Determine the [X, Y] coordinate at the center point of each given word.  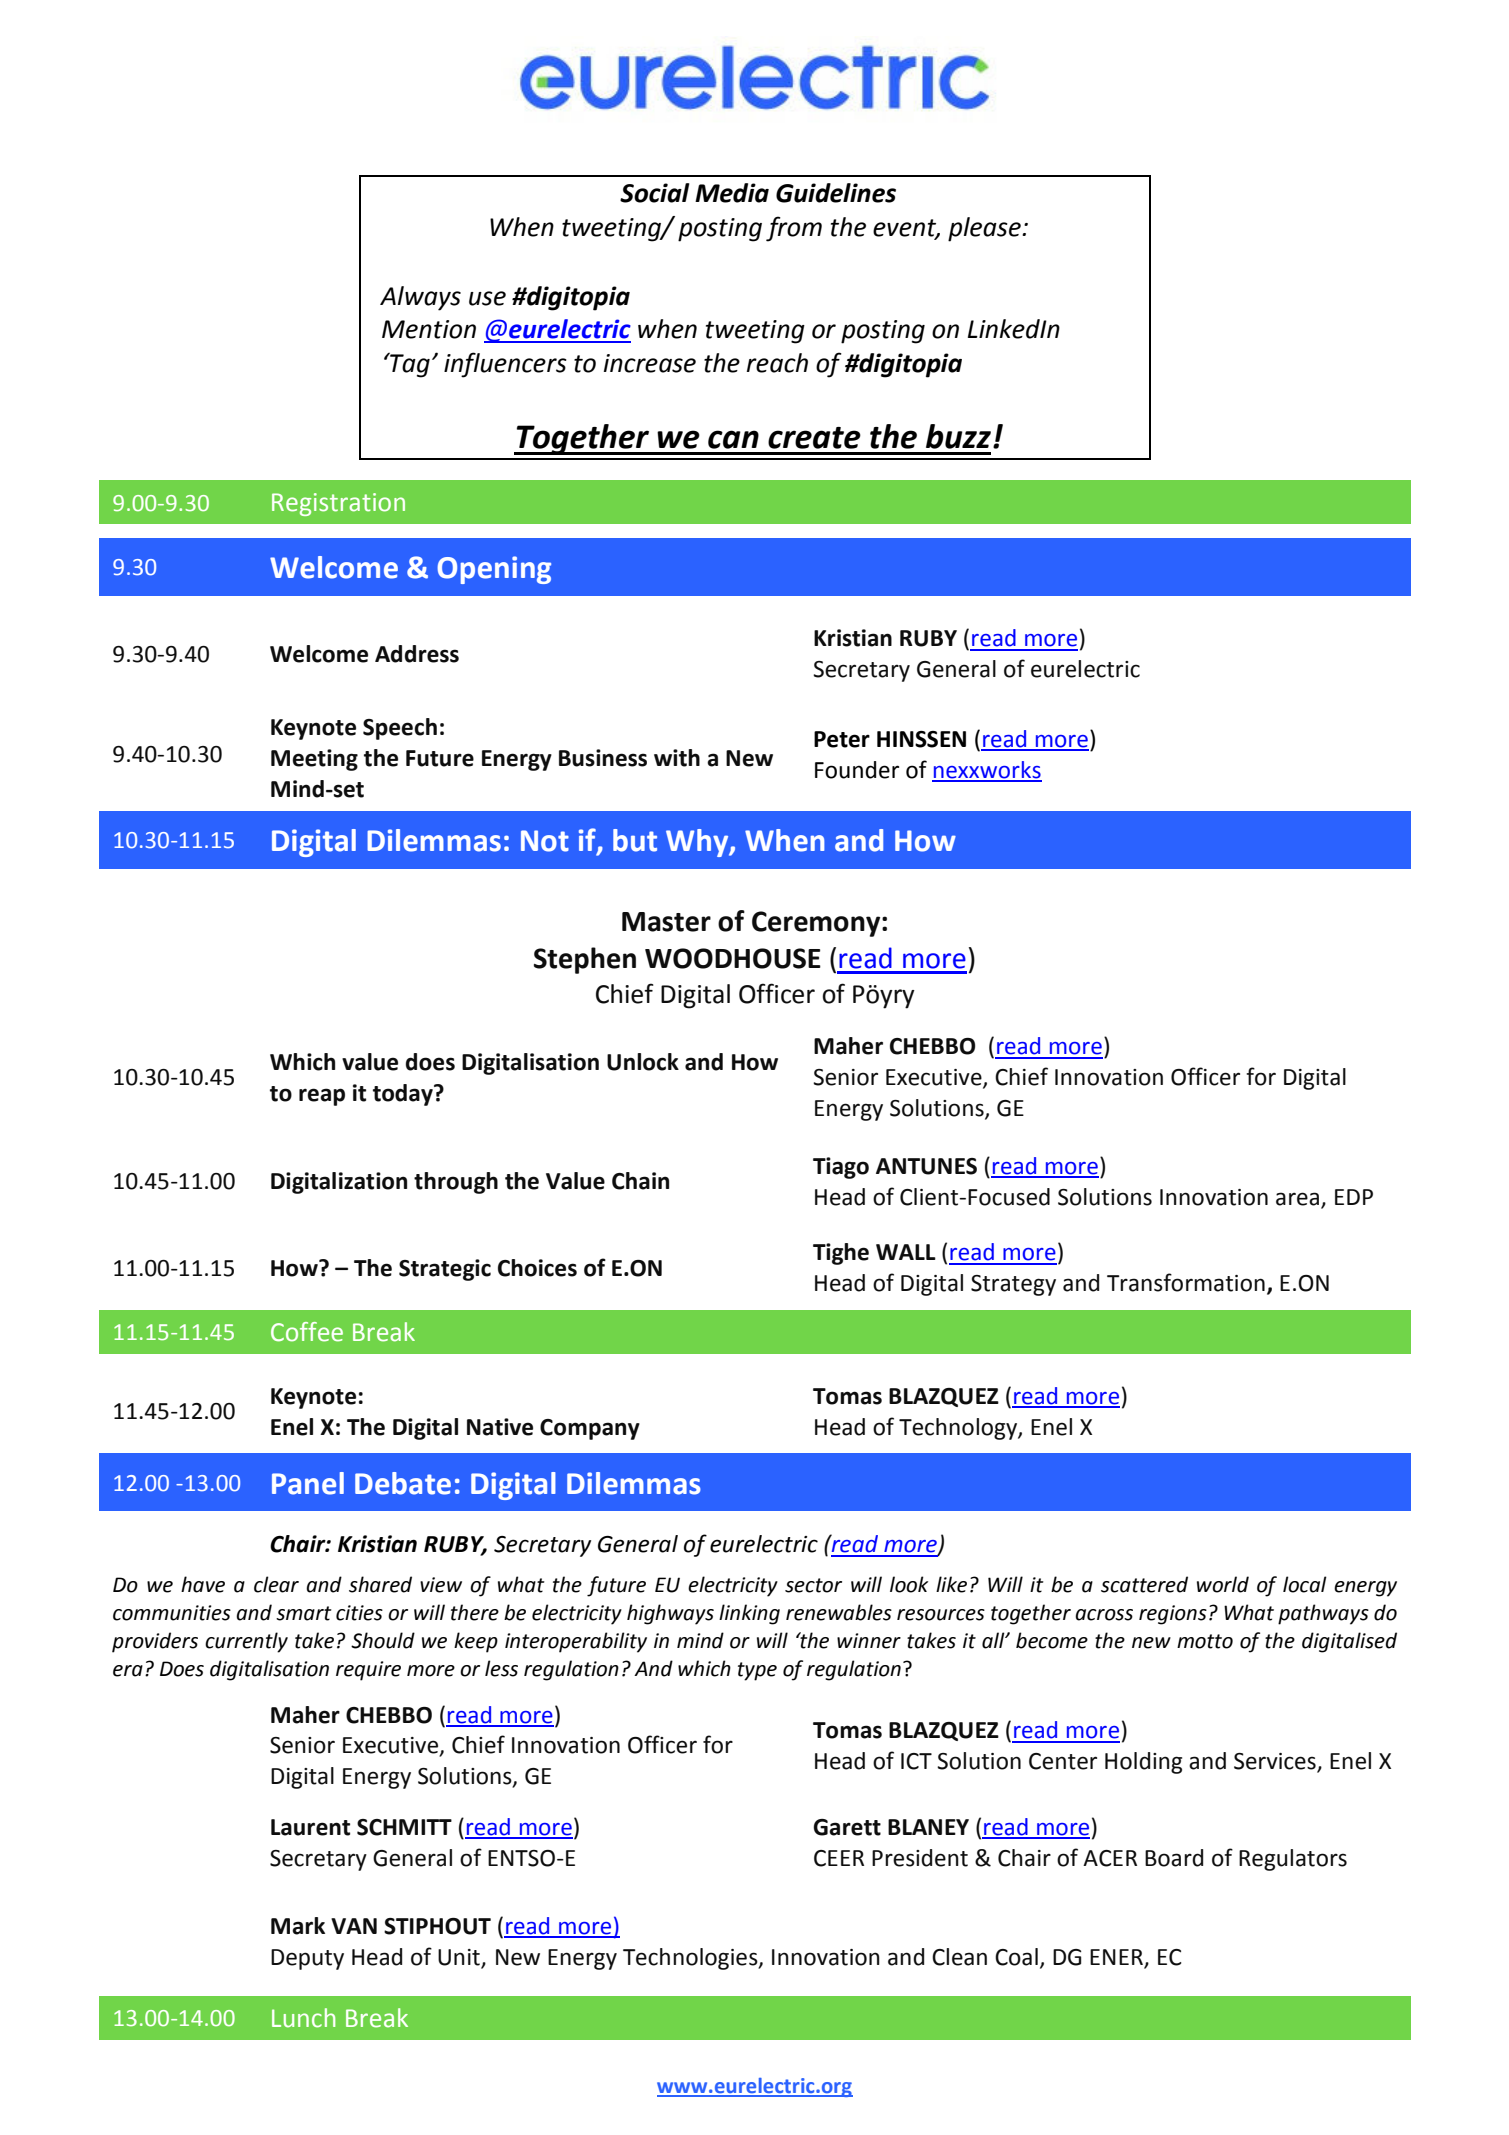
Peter [842, 739]
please [985, 229]
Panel [308, 1483]
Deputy [307, 1959]
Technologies [691, 1959]
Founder [857, 770]
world [1223, 1584]
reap [322, 1097]
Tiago [841, 1168]
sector [813, 1585]
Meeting [314, 760]
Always [420, 298]
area [1297, 1199]
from [794, 229]
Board [1174, 1858]
